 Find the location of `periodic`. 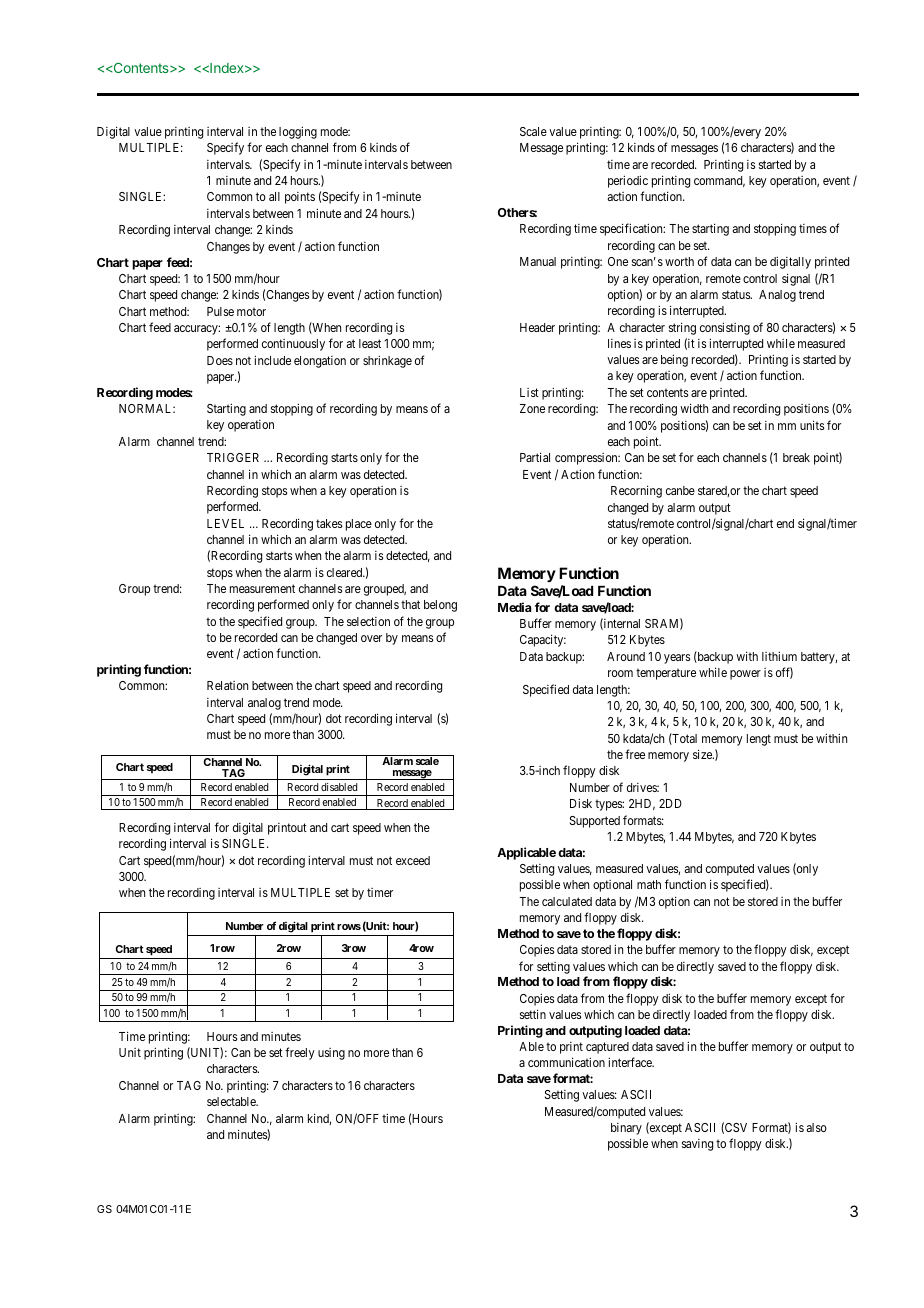

periodic is located at coordinates (628, 181).
